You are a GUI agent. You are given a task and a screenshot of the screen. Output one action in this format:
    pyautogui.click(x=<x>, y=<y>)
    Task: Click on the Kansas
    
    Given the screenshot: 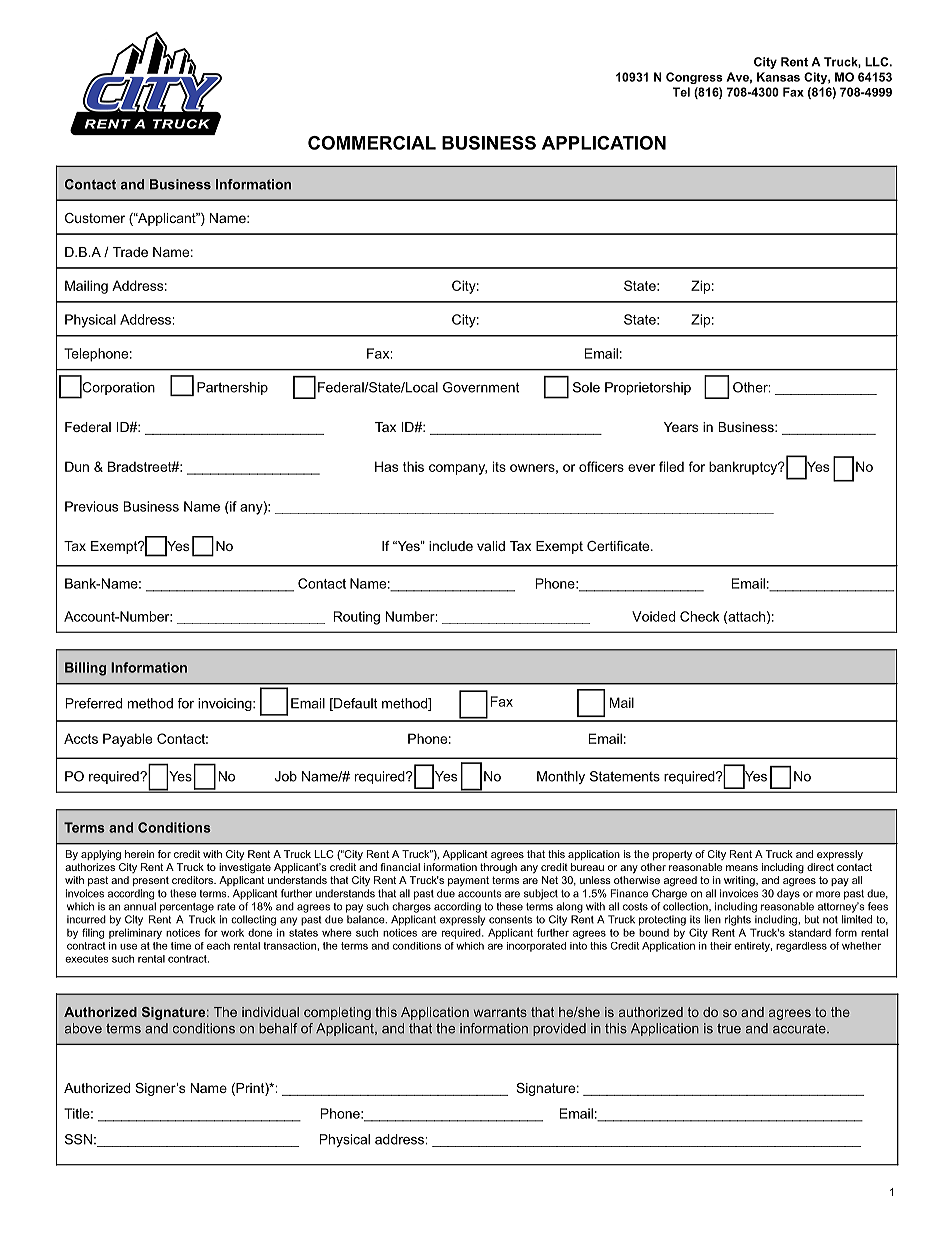 What is the action you would take?
    pyautogui.click(x=778, y=77)
